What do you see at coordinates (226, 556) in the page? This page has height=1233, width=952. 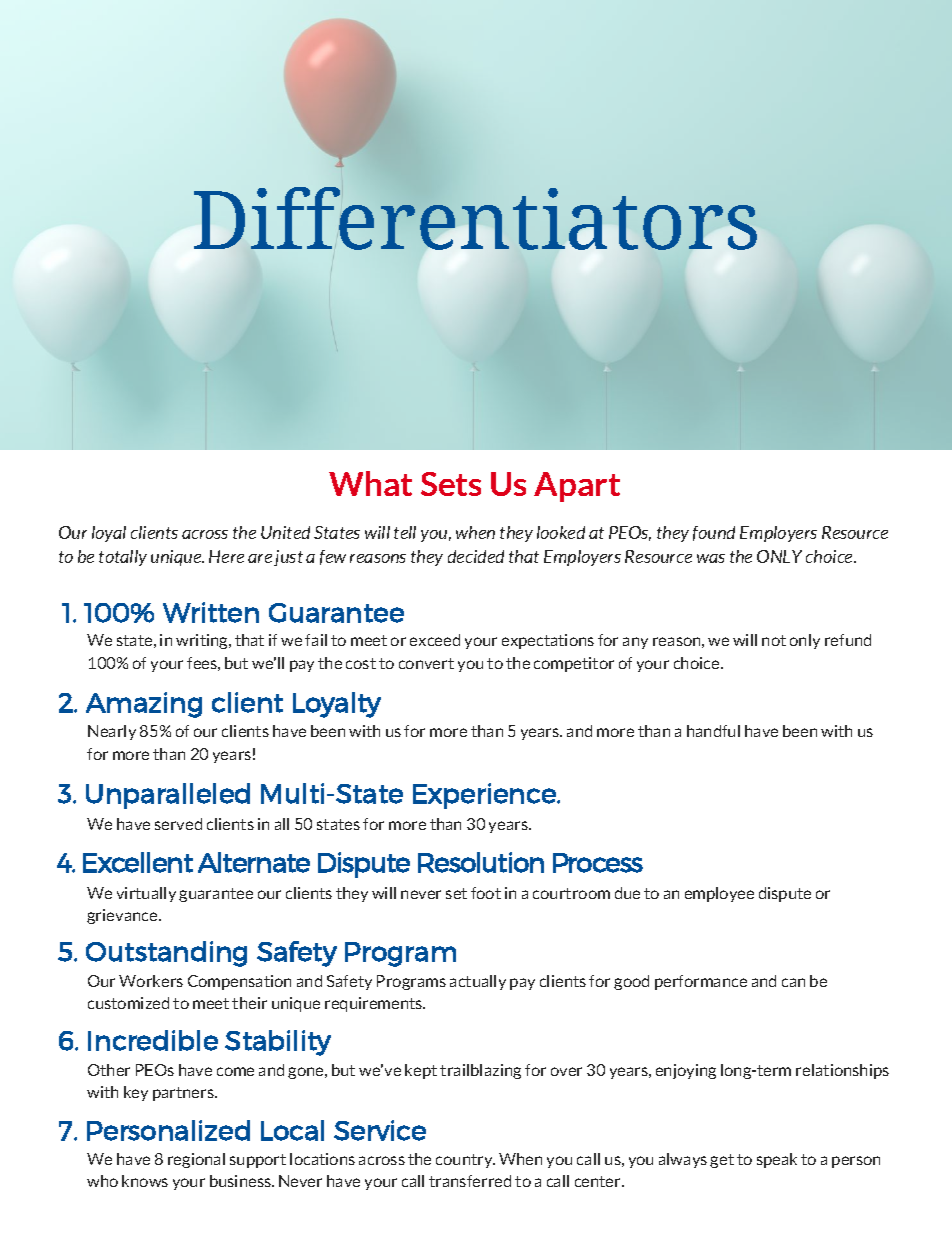 I see `Here` at bounding box center [226, 556].
